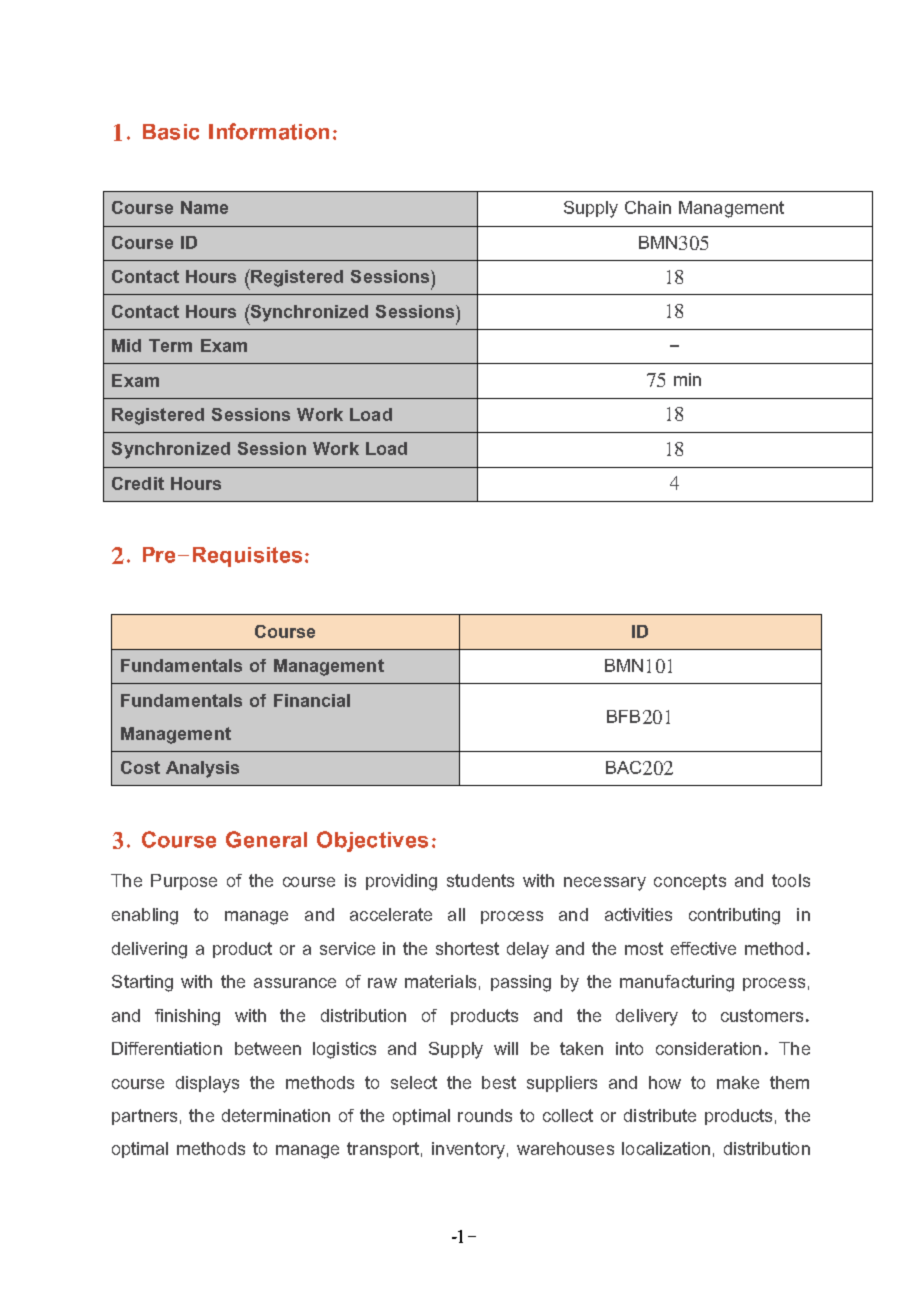  What do you see at coordinates (372, 841) in the screenshot?
I see `Objectives` at bounding box center [372, 841].
